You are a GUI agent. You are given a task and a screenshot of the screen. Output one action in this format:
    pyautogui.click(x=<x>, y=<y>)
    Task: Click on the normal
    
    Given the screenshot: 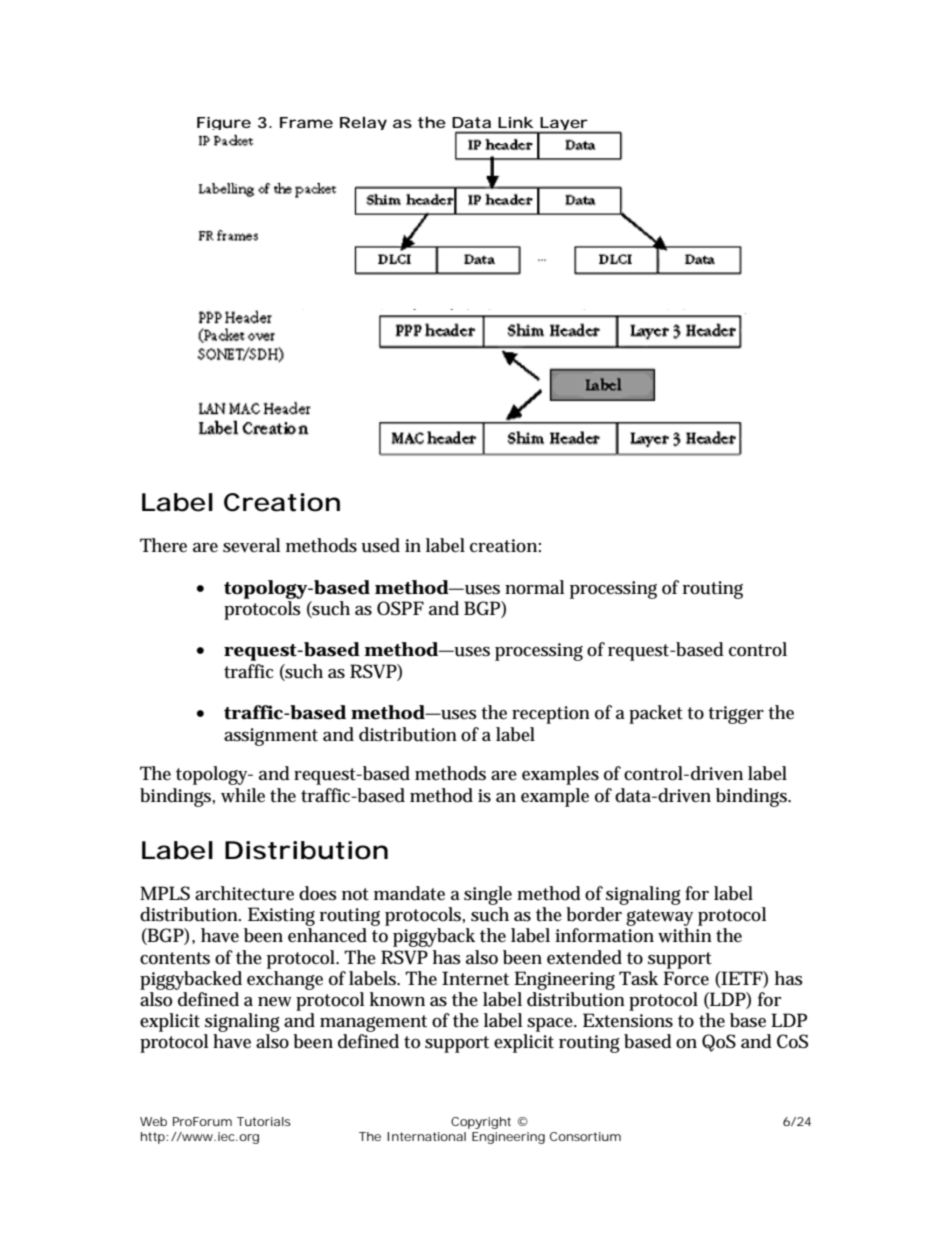 What is the action you would take?
    pyautogui.click(x=534, y=587)
